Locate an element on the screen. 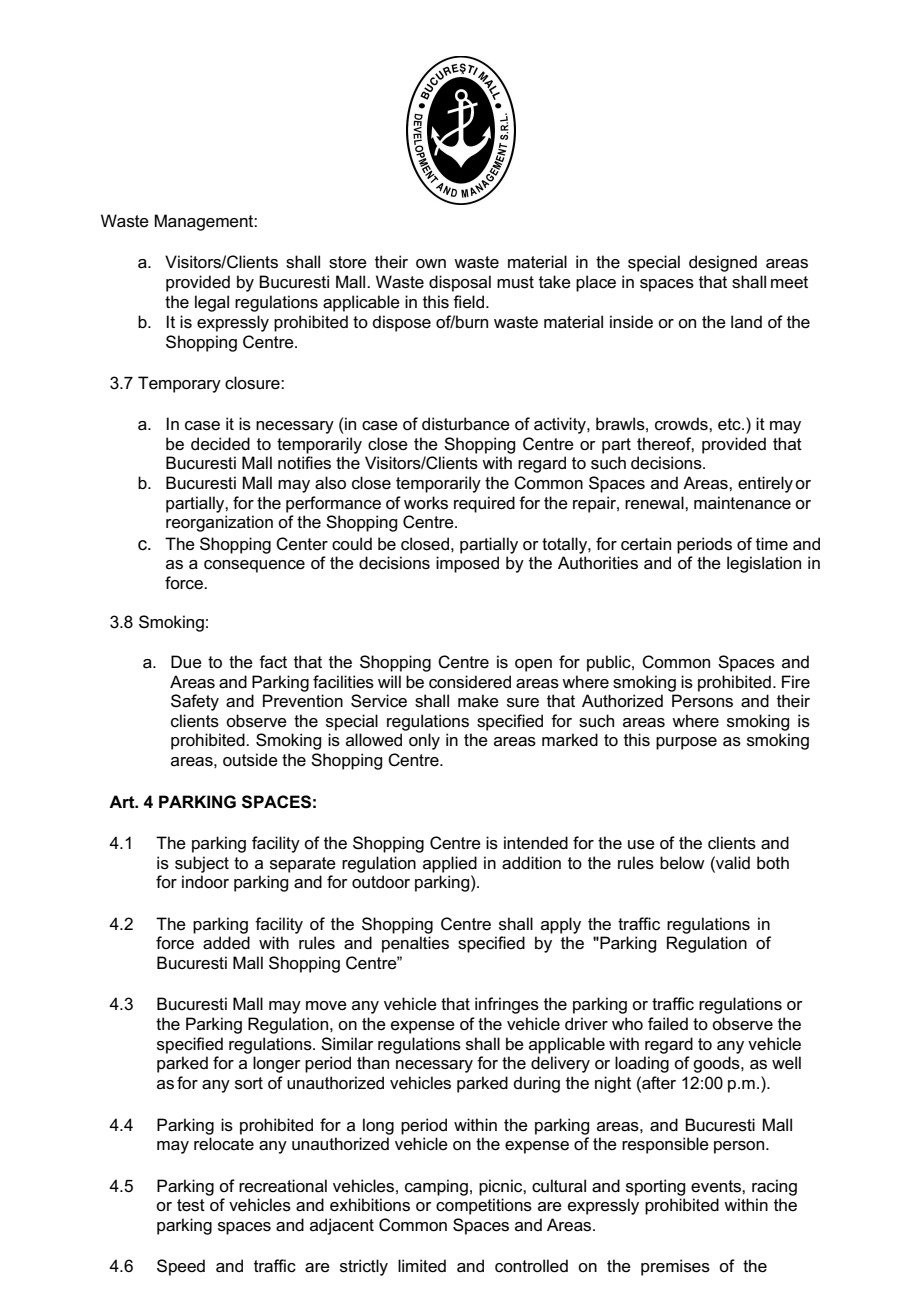  field is located at coordinates (468, 302).
